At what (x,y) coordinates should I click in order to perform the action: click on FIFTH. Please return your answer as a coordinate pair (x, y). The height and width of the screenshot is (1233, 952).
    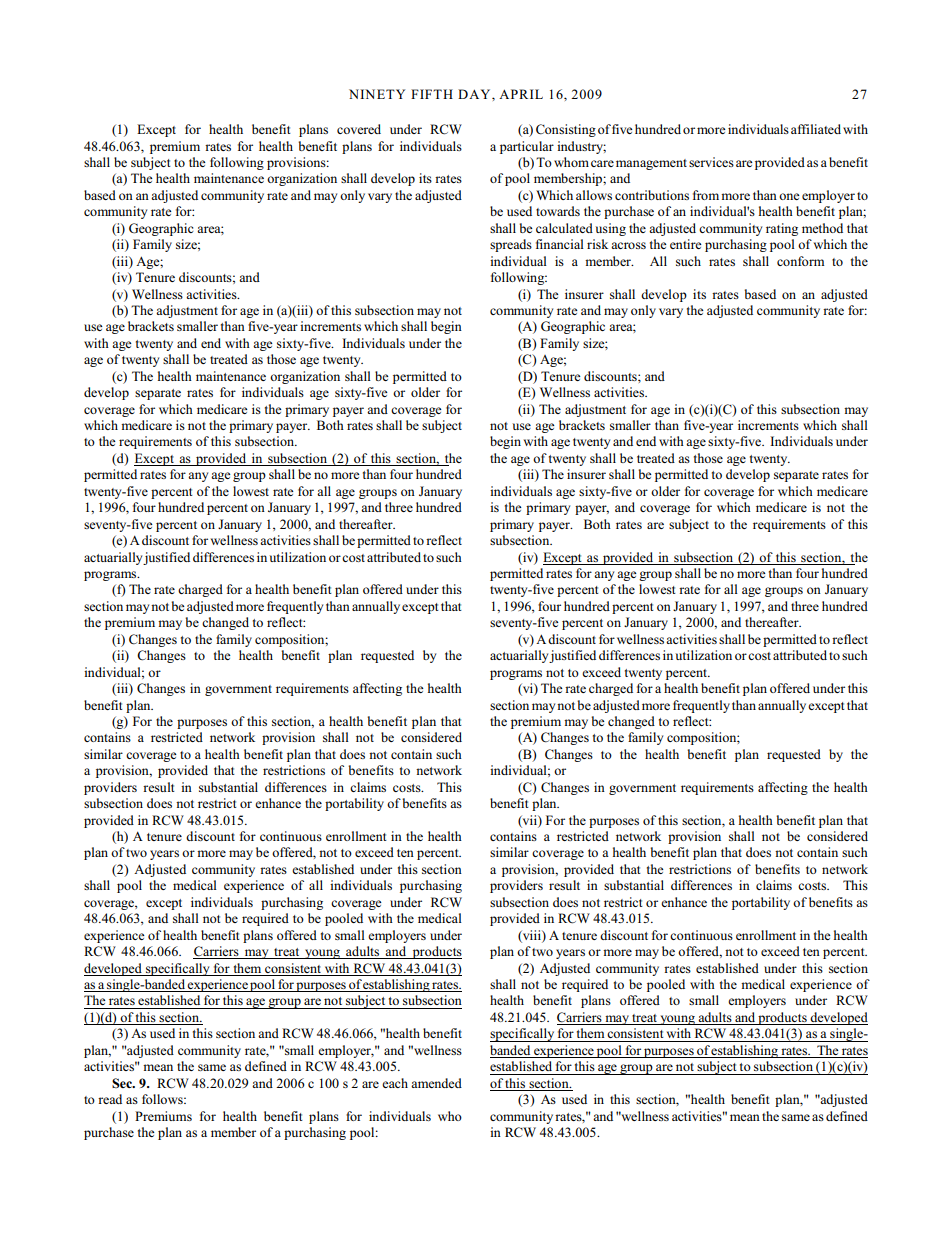
    Looking at the image, I should click on (432, 94).
